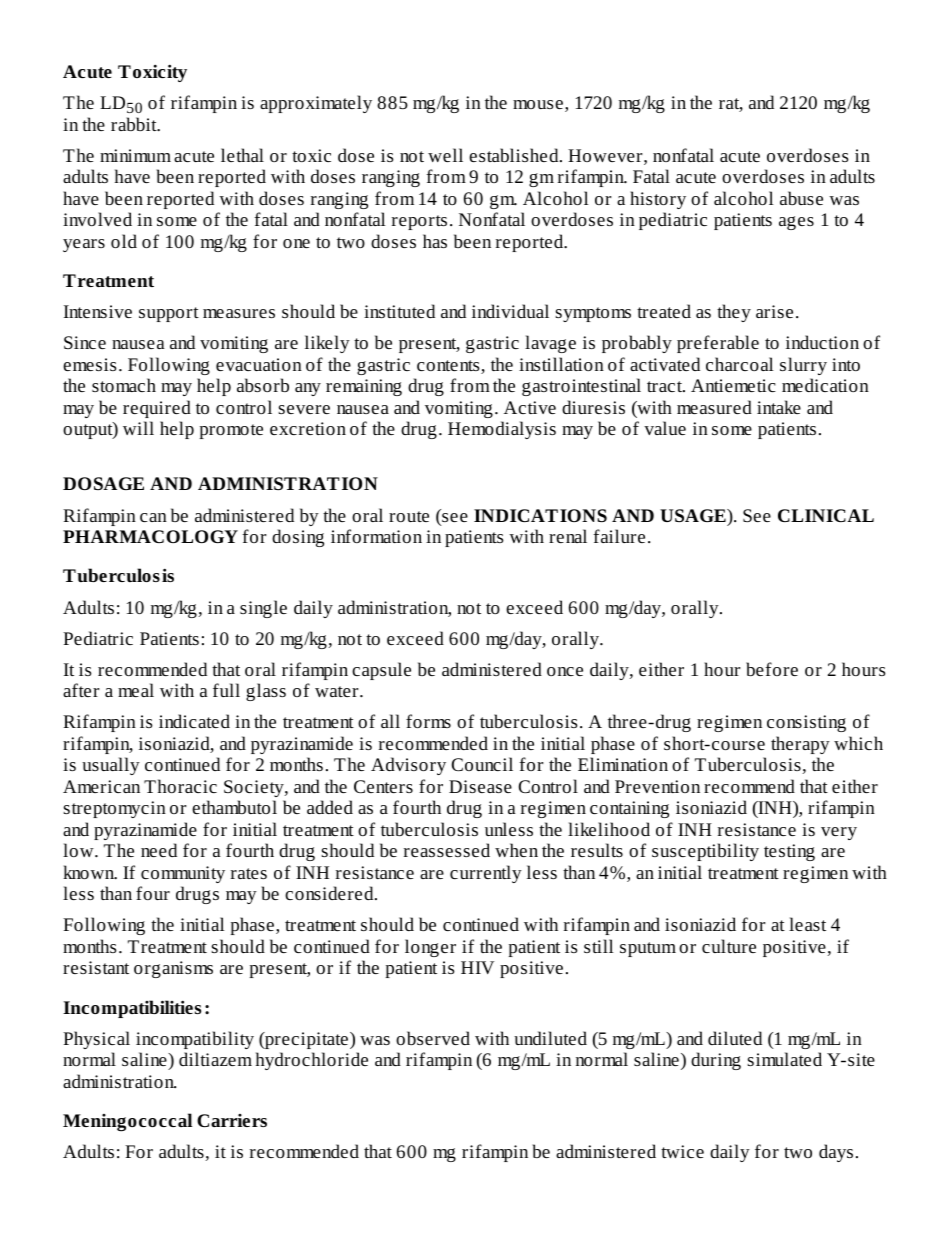  I want to click on observed, so click(433, 1038).
